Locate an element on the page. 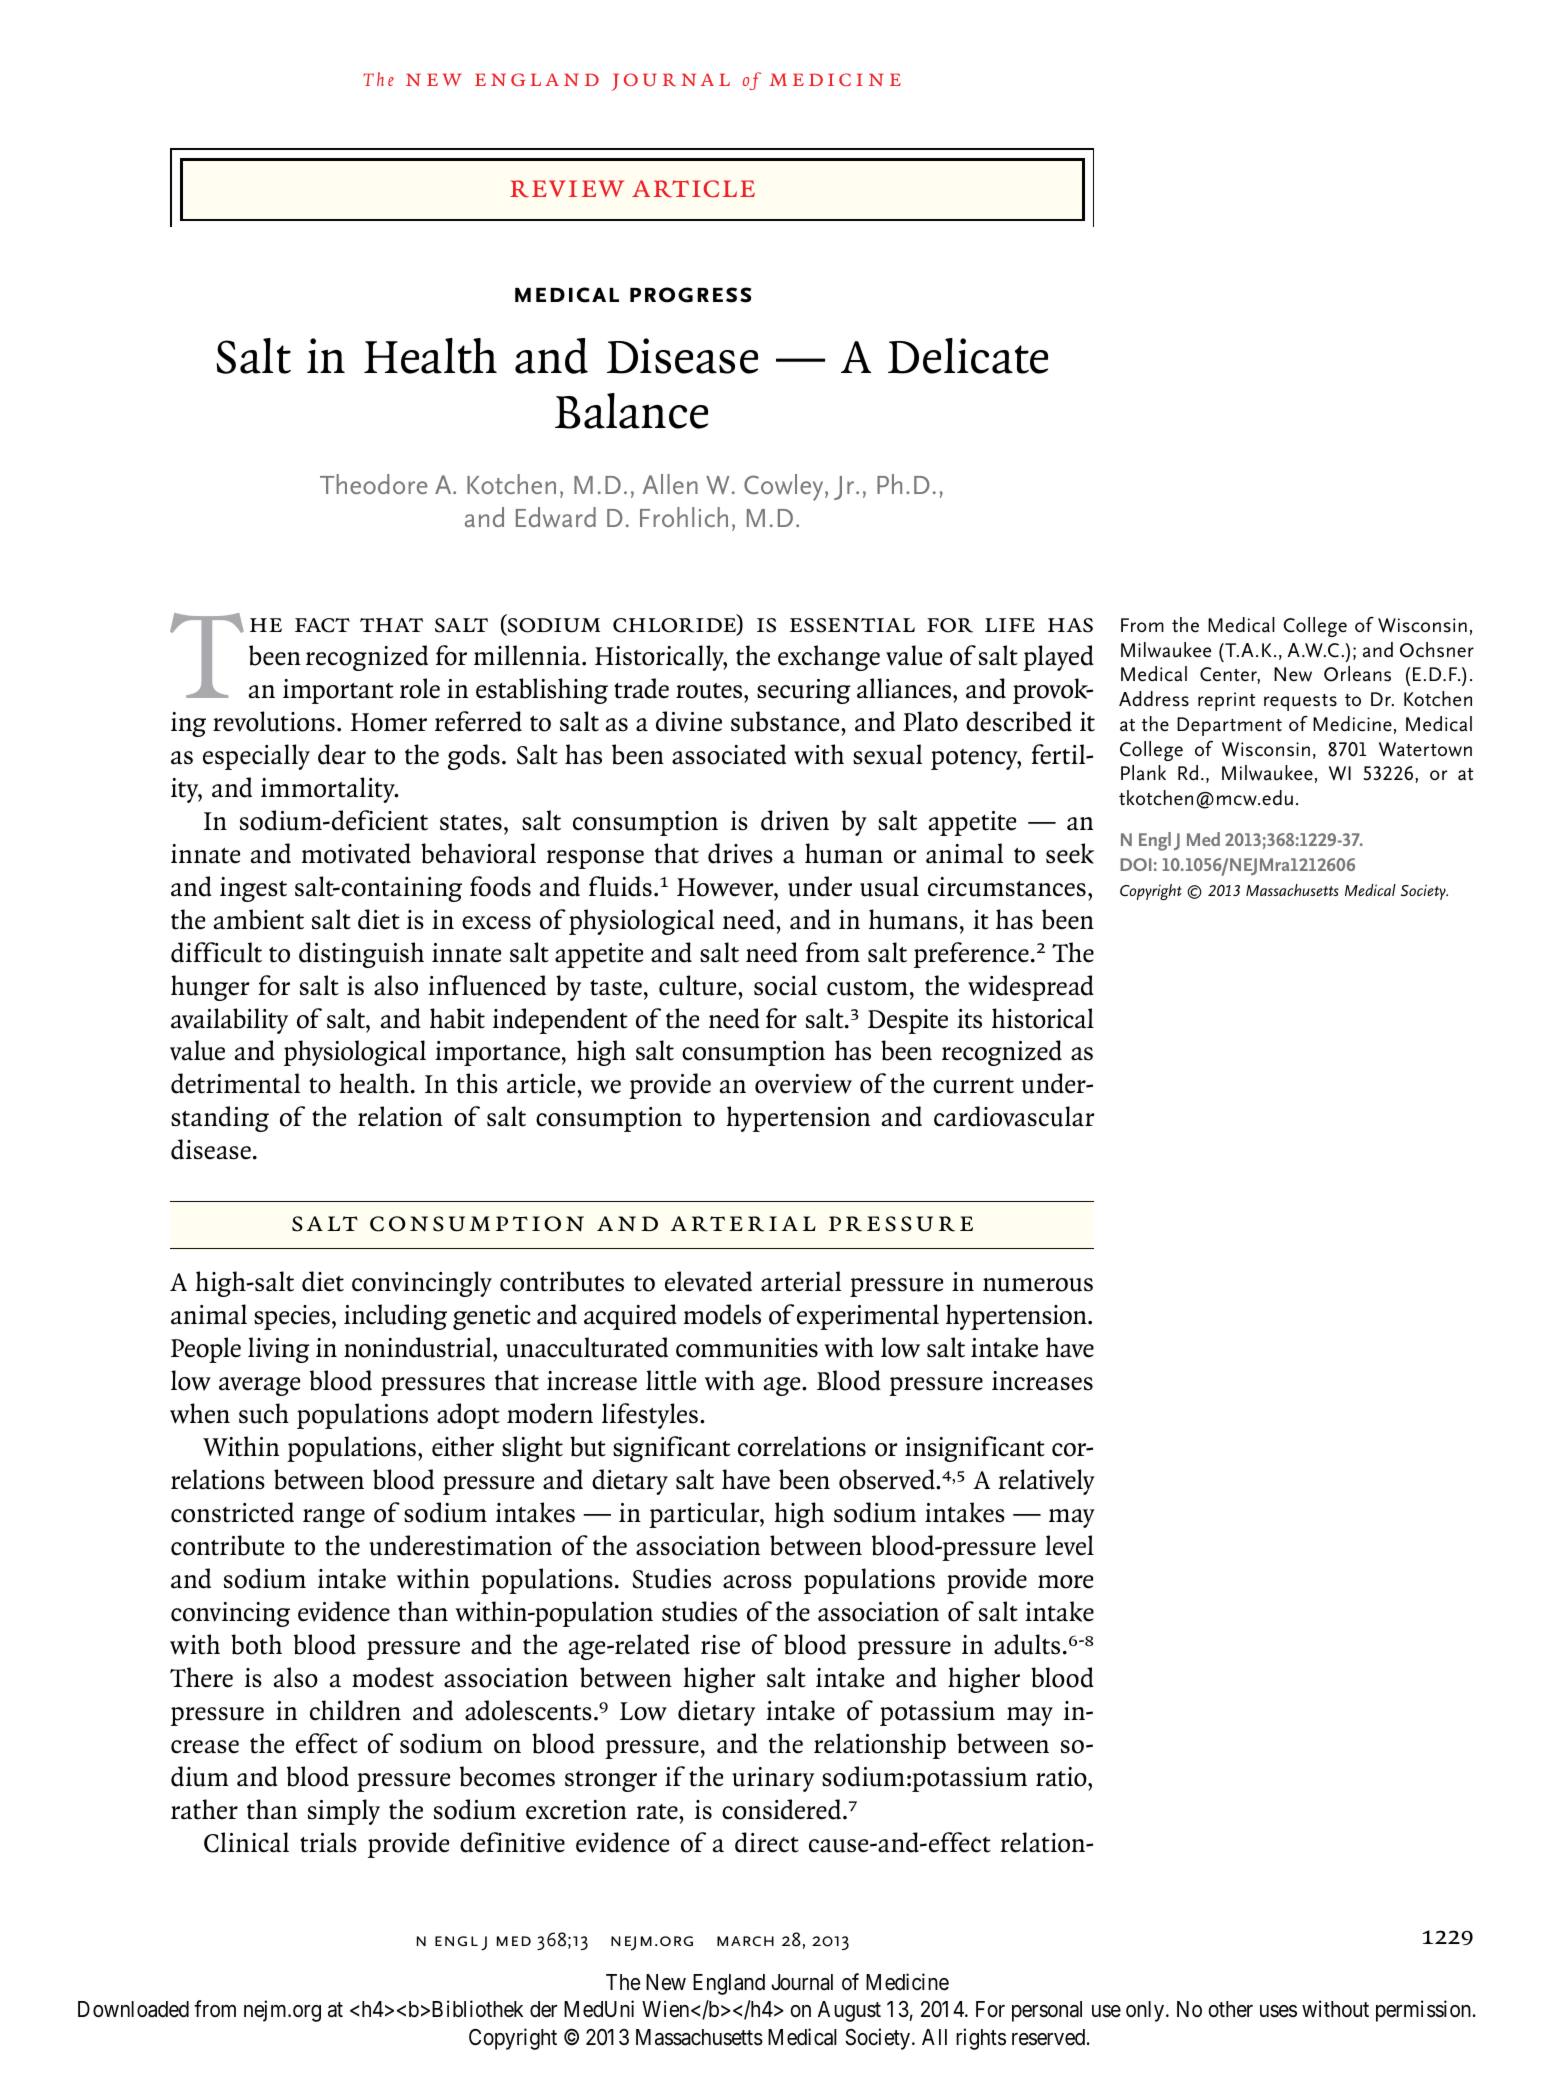 The width and height of the image is (1559, 2078). overview is located at coordinates (803, 1084).
